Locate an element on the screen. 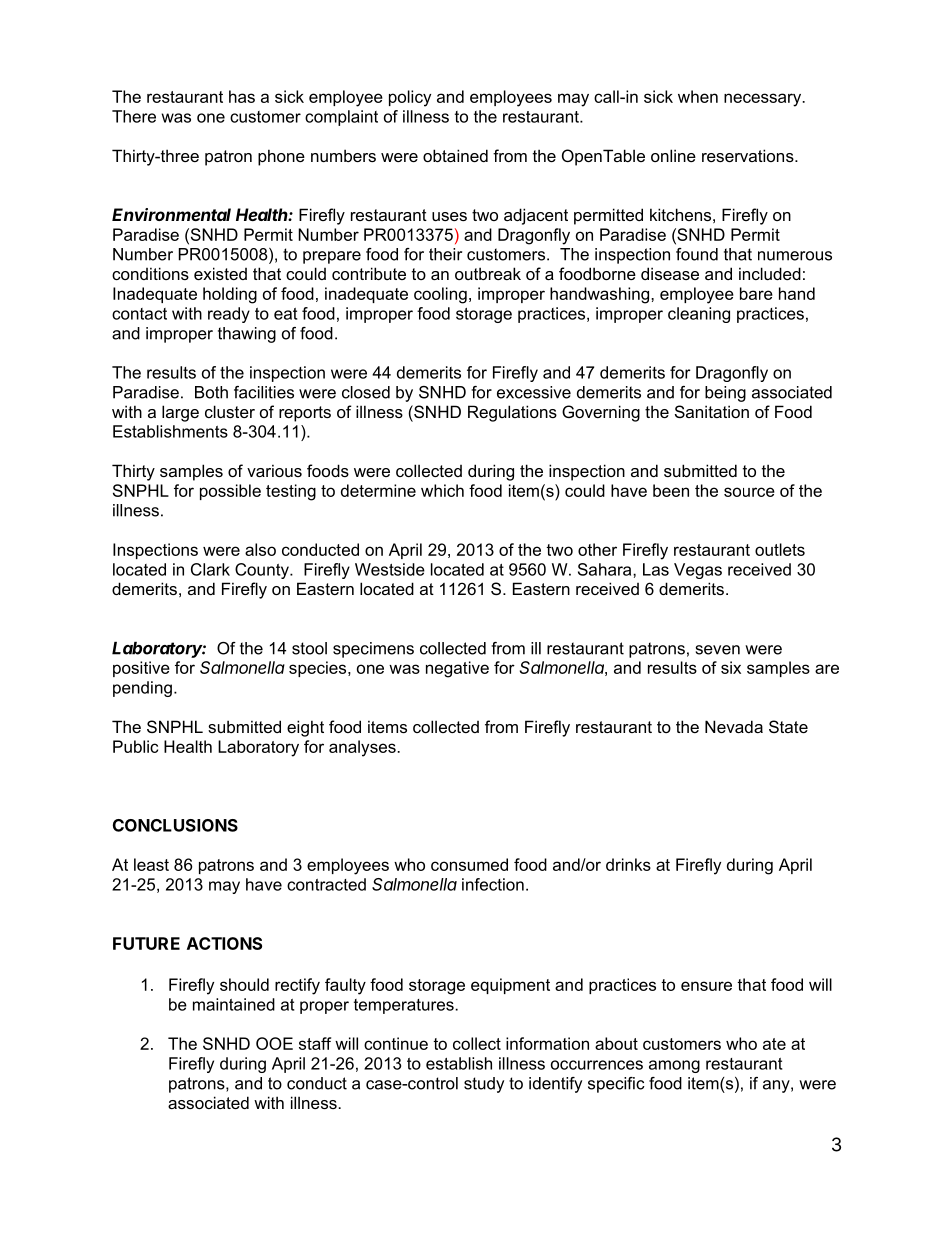 Image resolution: width=952 pixels, height=1233 pixels. obtained is located at coordinates (455, 155).
